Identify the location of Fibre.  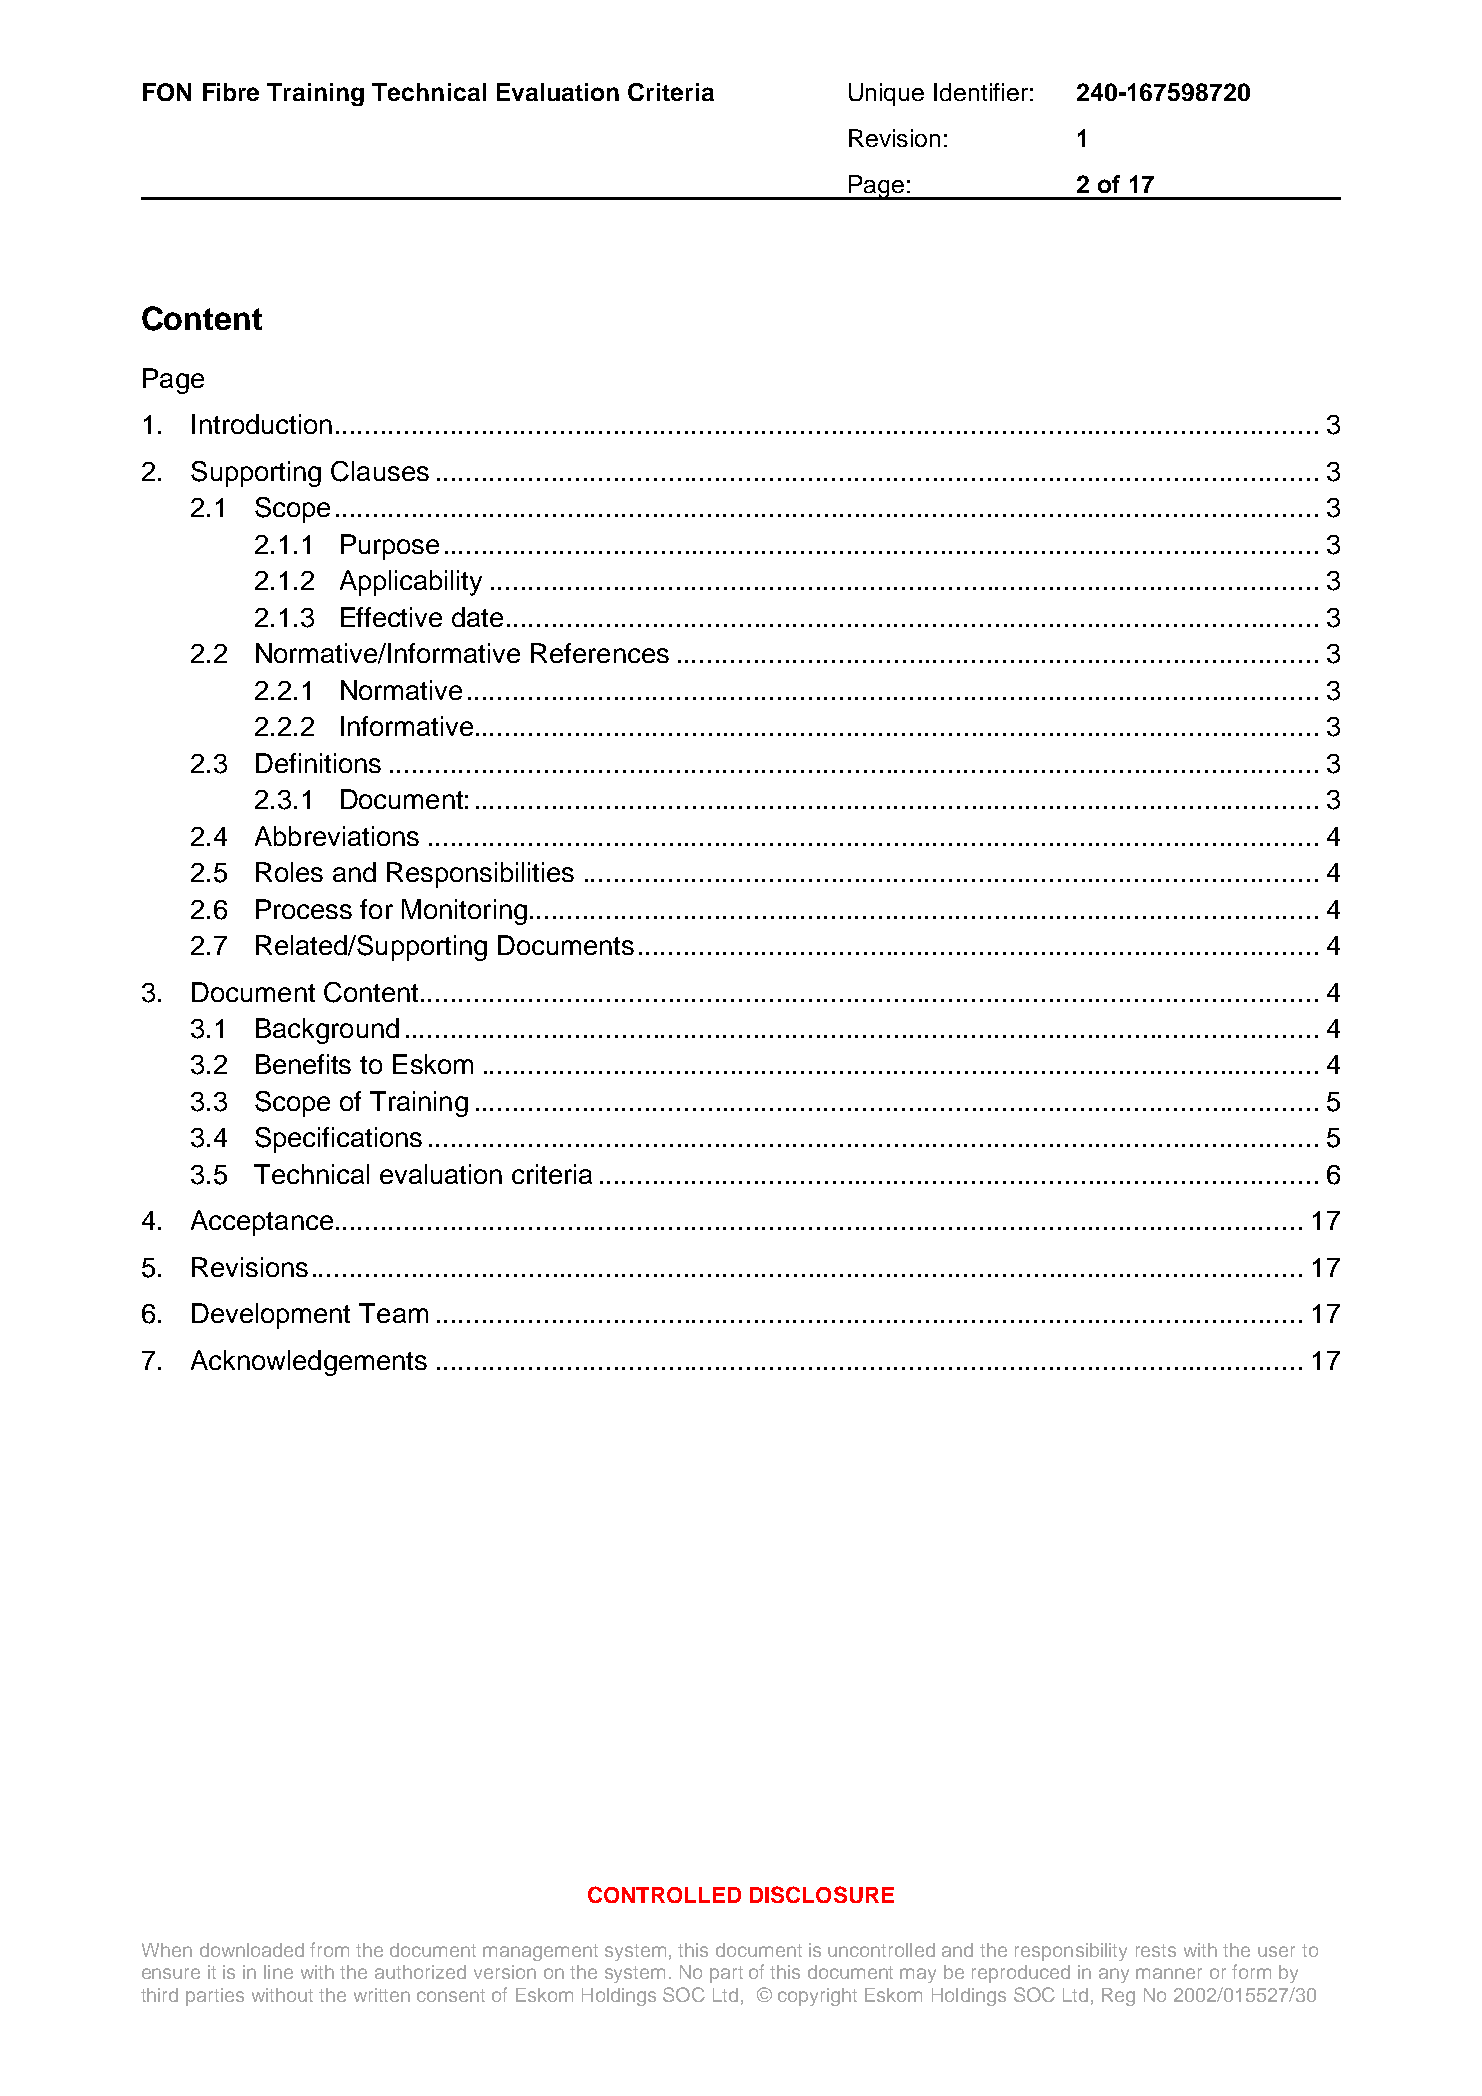
(231, 92).
